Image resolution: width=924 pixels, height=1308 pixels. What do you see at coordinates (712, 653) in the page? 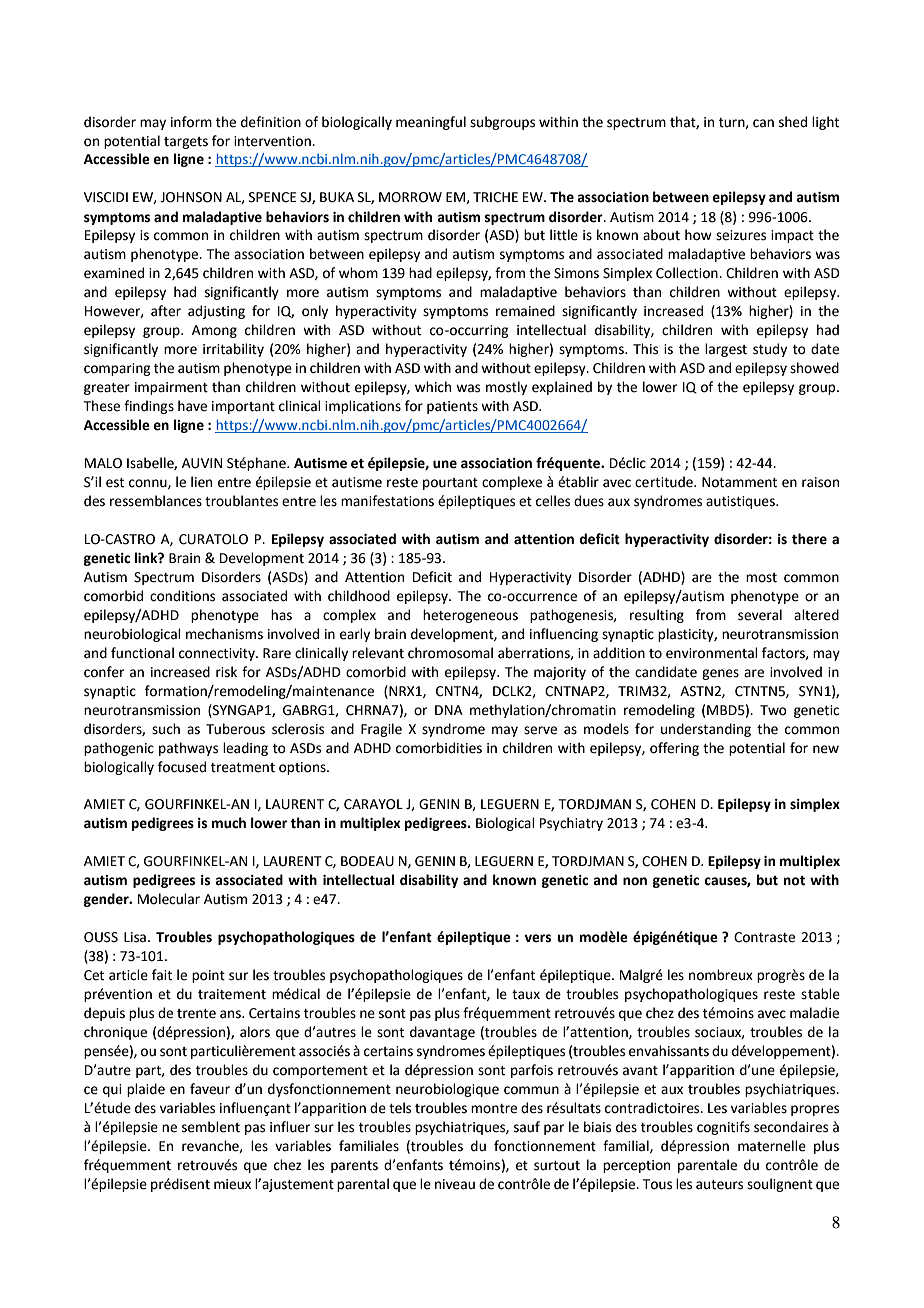
I see `environmental` at bounding box center [712, 653].
